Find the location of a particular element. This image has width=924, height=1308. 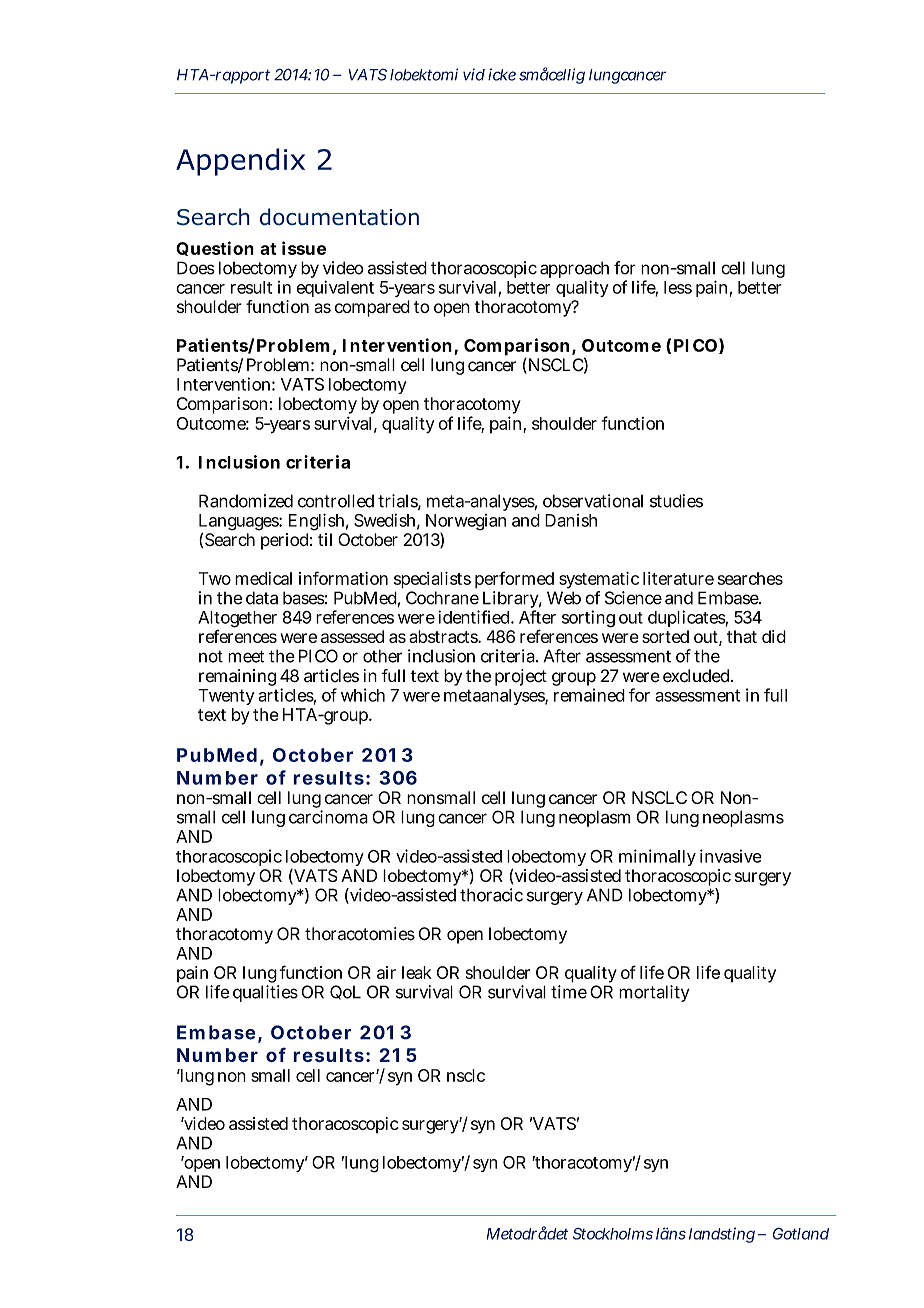

invasive is located at coordinates (731, 856).
